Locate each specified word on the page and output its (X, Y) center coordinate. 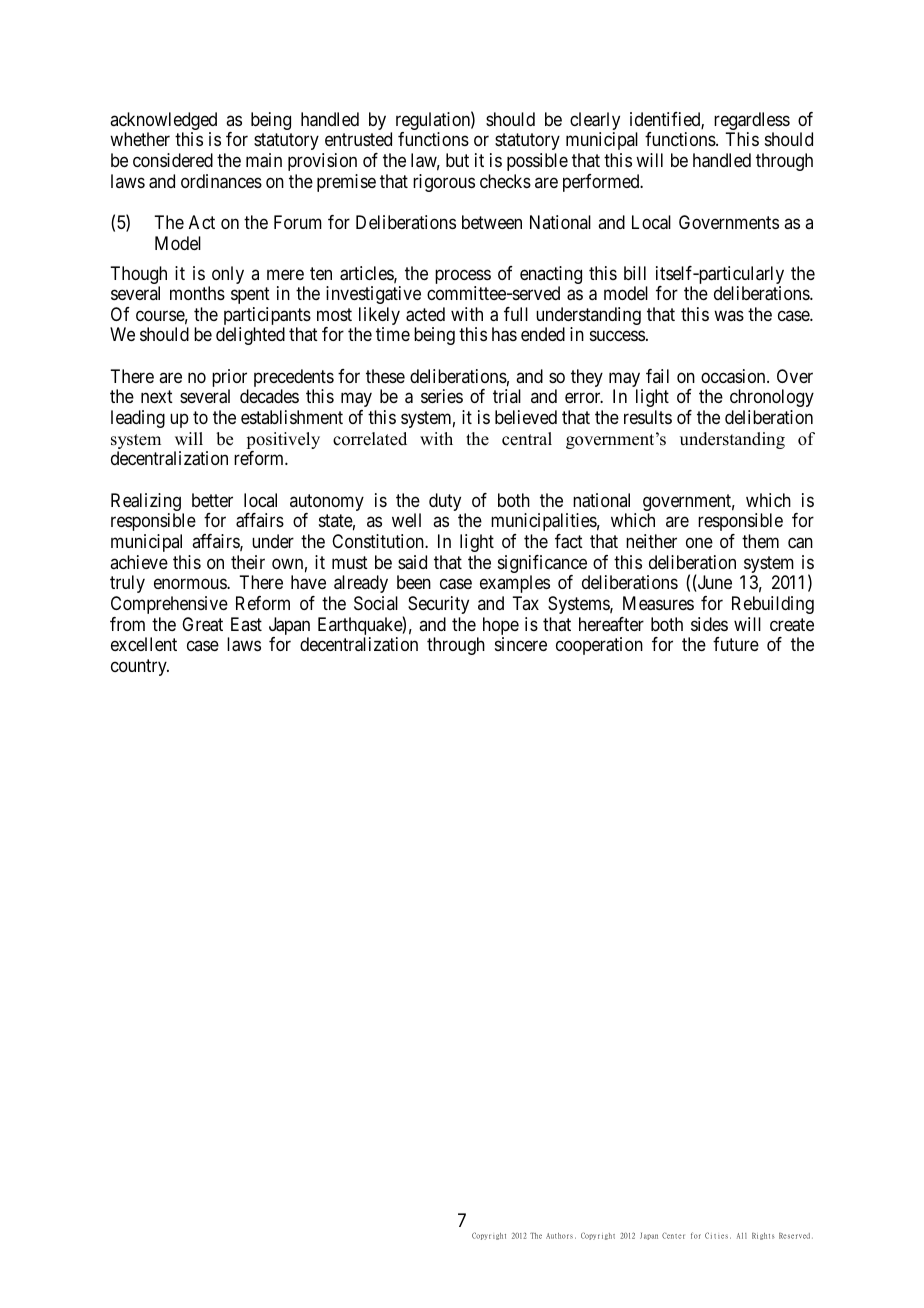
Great (202, 624)
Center (673, 1235)
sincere (521, 644)
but (457, 160)
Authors (559, 1236)
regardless (752, 122)
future (736, 644)
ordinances (221, 181)
